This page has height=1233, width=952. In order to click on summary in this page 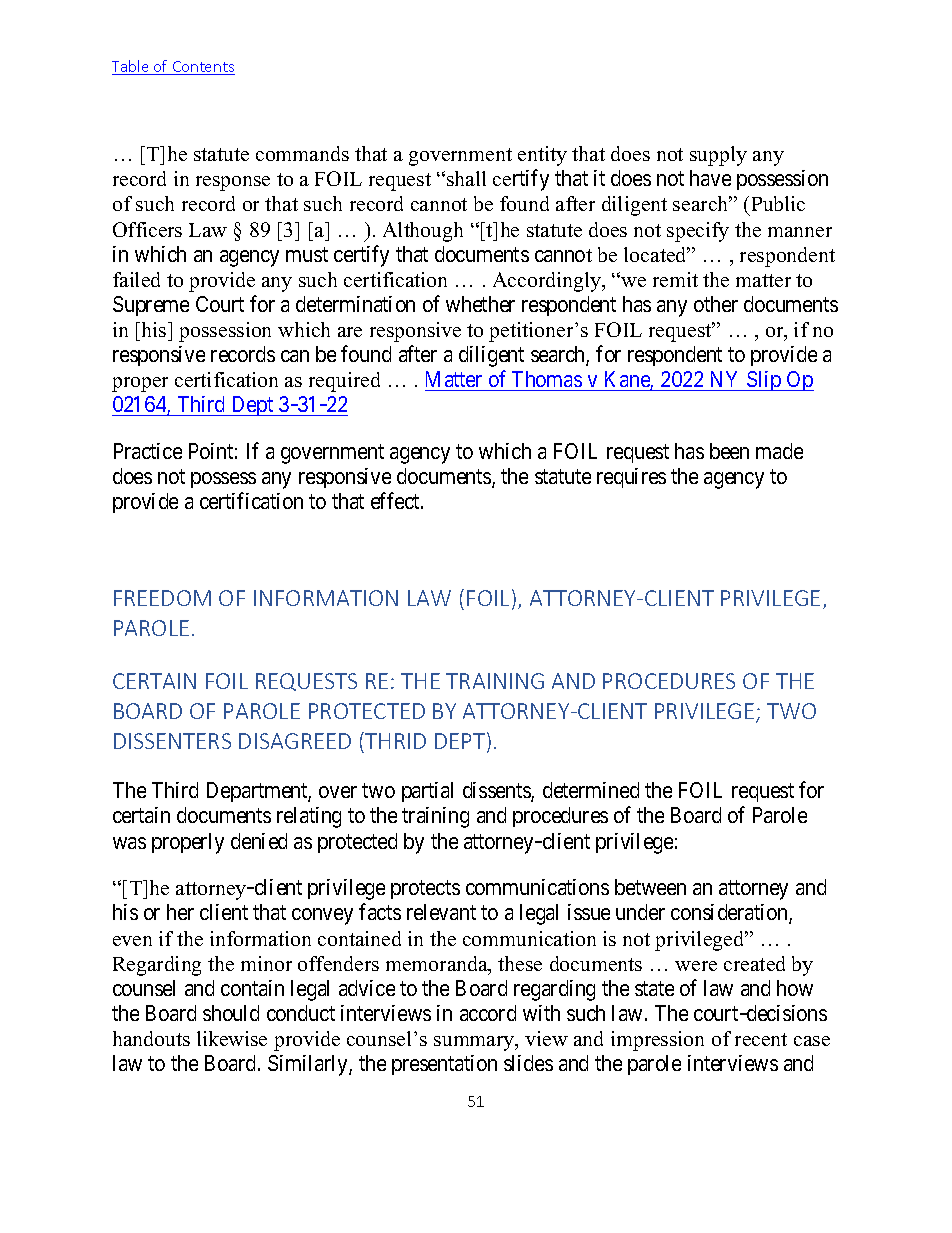, I will do `click(475, 1043)`.
